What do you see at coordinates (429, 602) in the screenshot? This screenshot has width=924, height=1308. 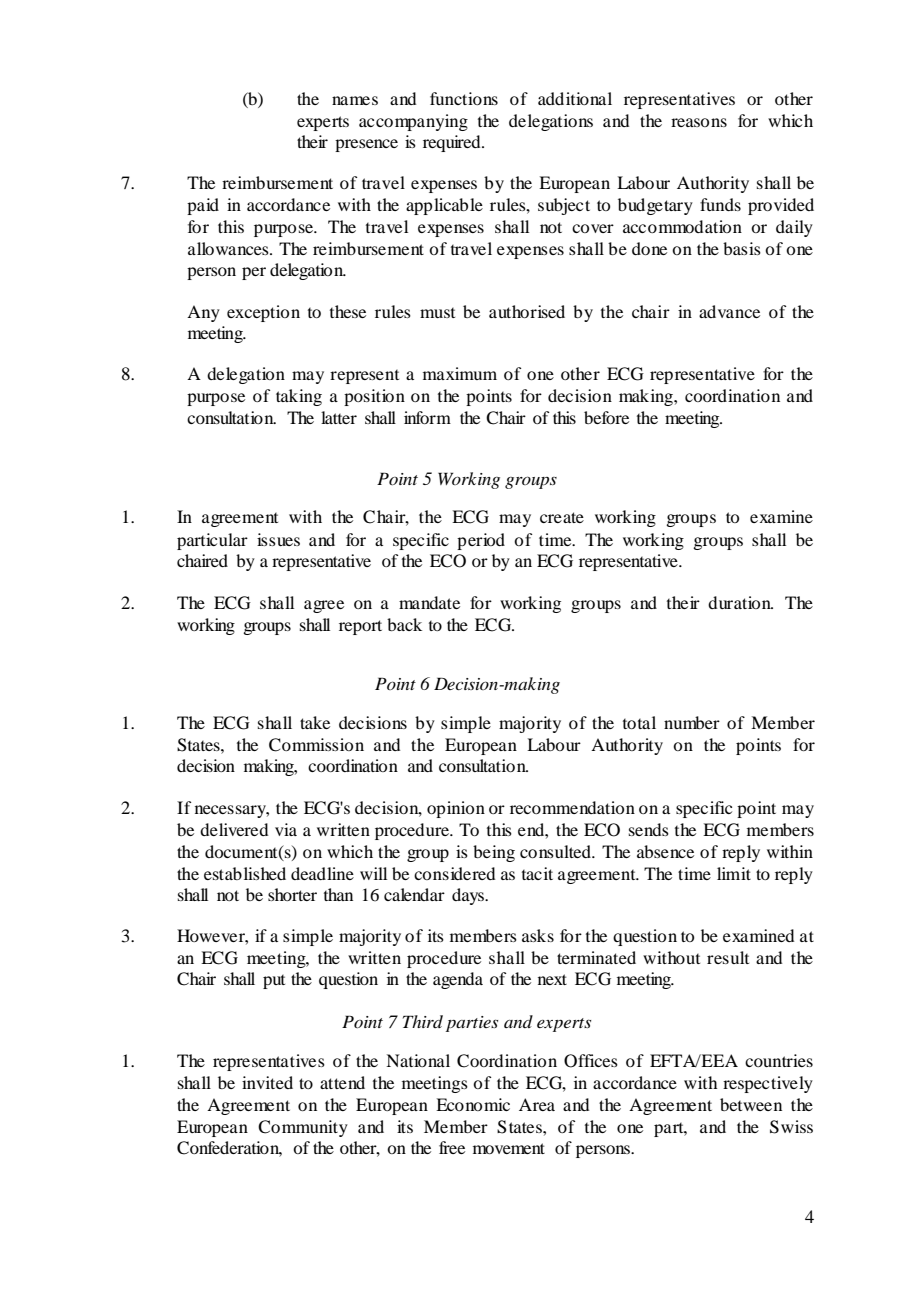 I see `mandate` at bounding box center [429, 602].
